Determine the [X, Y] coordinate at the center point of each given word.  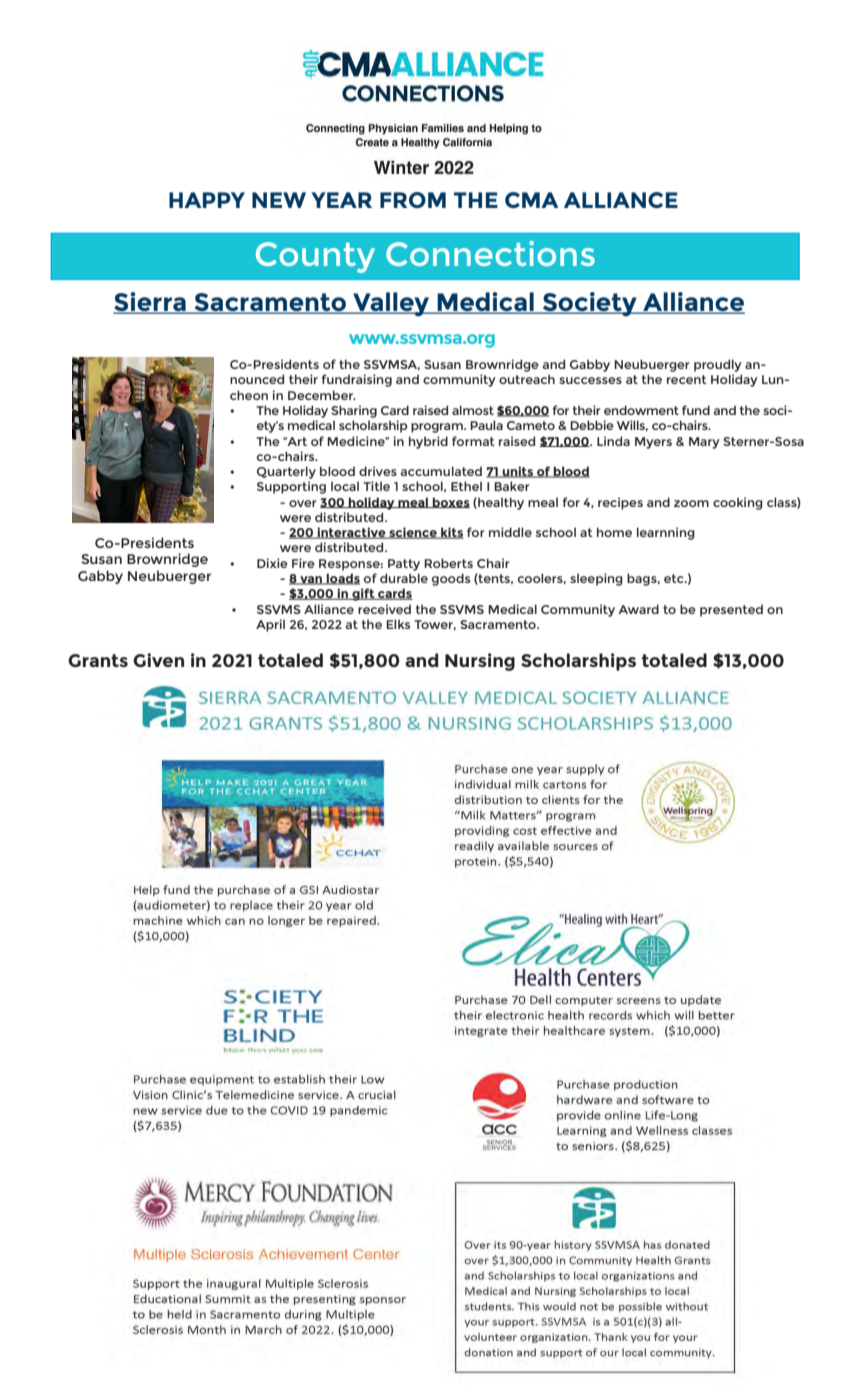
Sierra [150, 303]
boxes [450, 502]
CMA [531, 200]
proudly [718, 365]
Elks [398, 624]
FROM [413, 200]
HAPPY [207, 200]
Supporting [291, 487]
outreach [527, 379]
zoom [691, 503]
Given [158, 660]
